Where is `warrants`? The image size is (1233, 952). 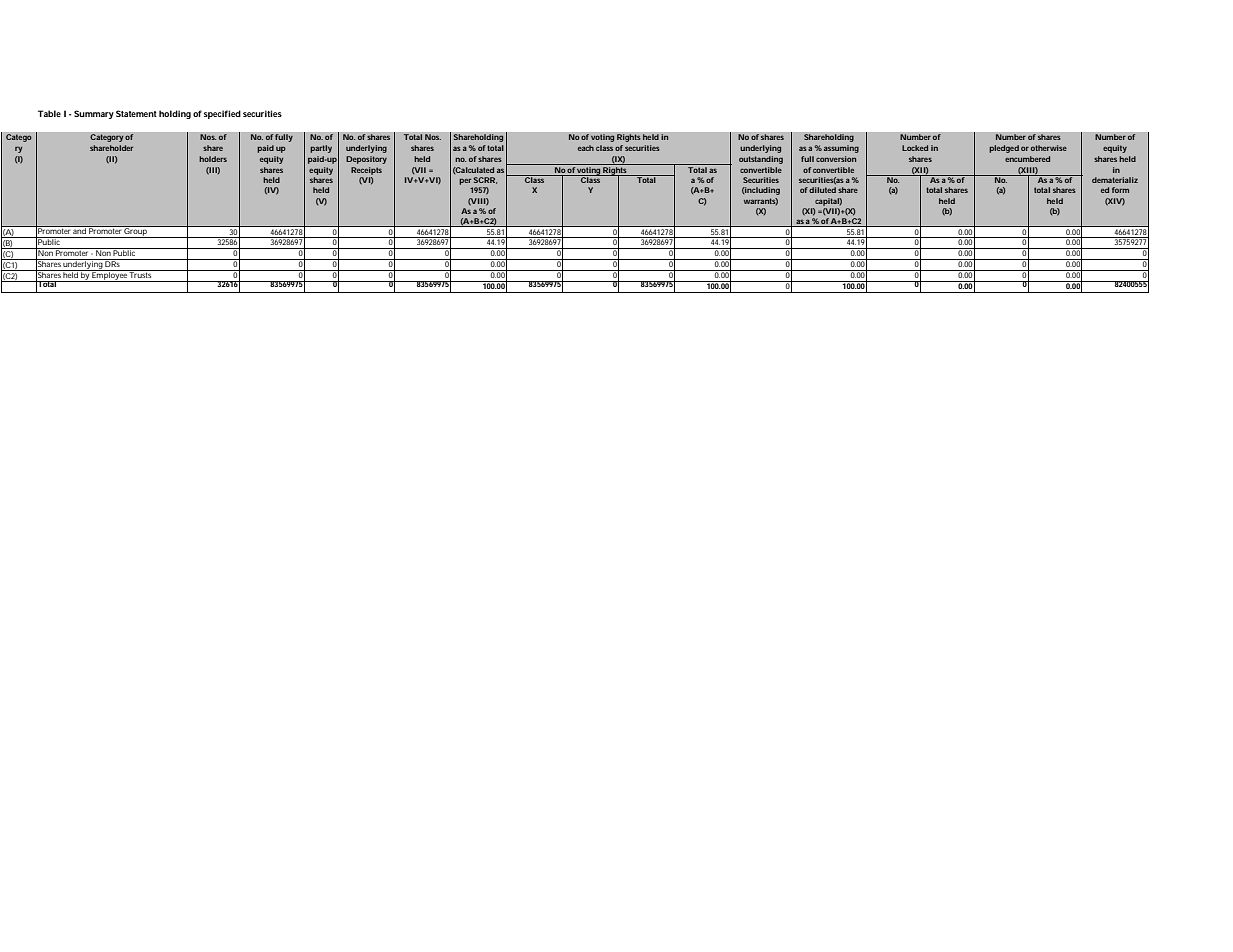
warrants is located at coordinates (761, 201).
